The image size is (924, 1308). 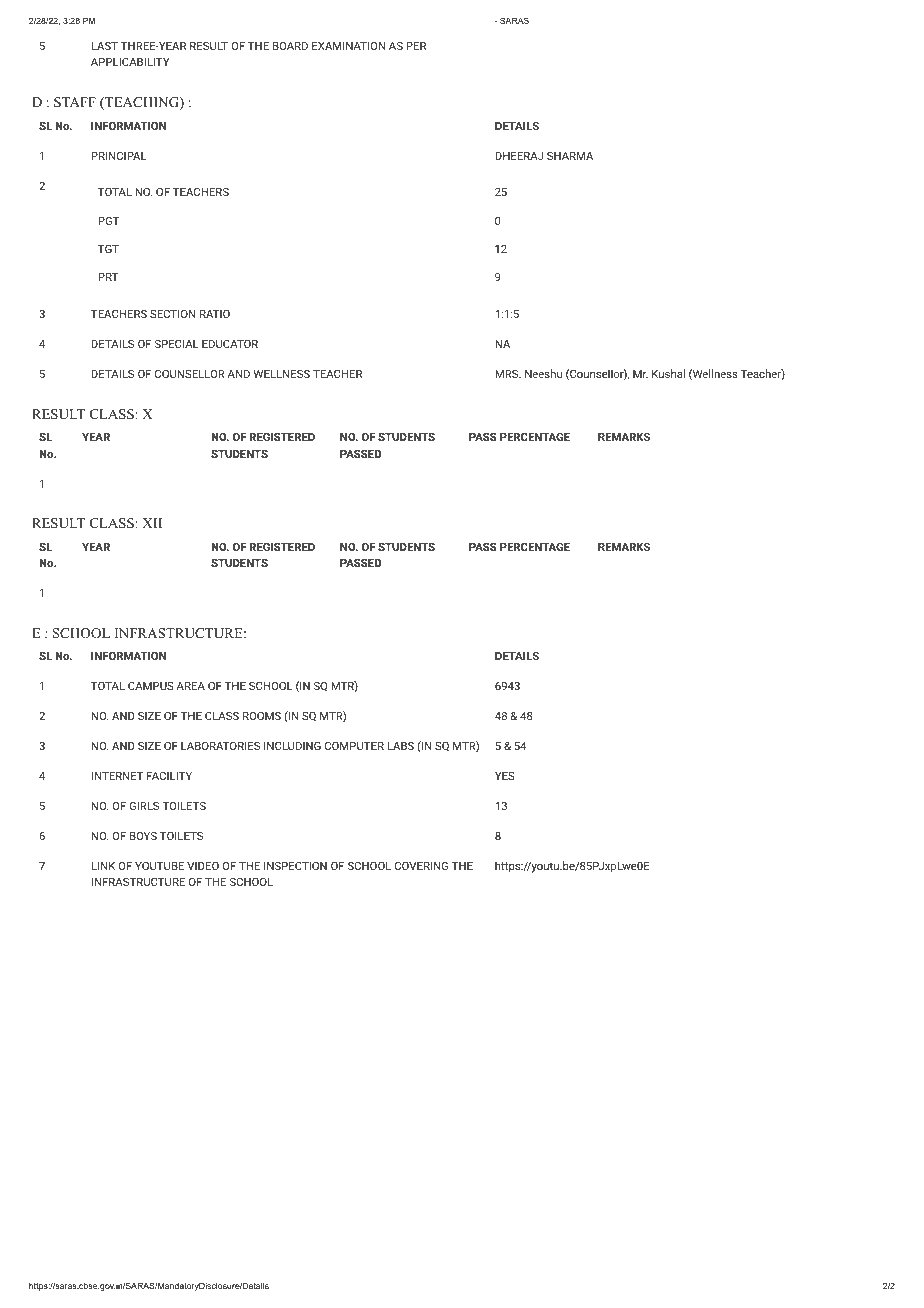 What do you see at coordinates (295, 866) in the page?
I see `INSPECTION` at bounding box center [295, 866].
